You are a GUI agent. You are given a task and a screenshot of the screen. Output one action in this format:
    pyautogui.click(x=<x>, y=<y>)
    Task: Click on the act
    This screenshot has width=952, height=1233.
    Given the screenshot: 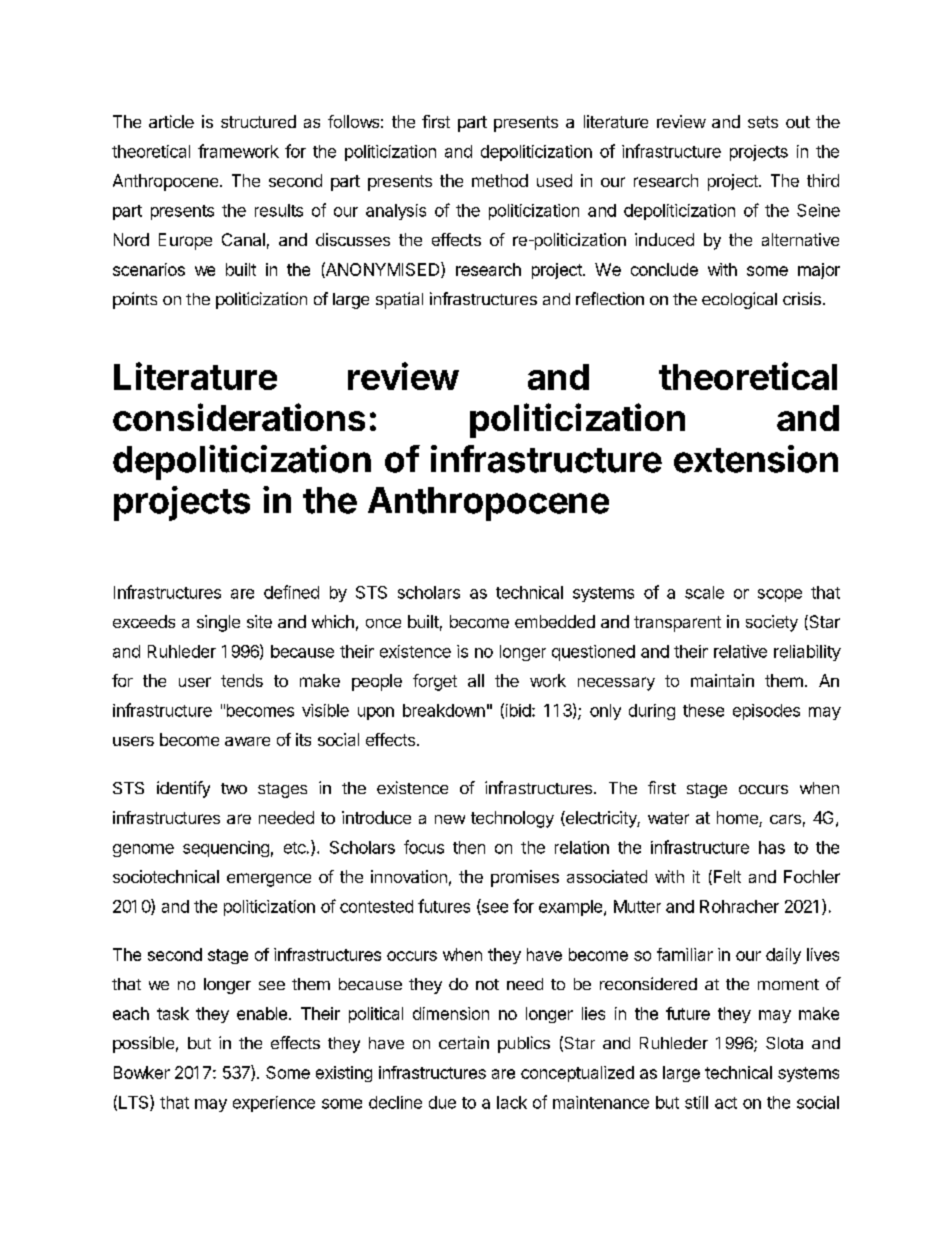 What is the action you would take?
    pyautogui.click(x=726, y=1103)
